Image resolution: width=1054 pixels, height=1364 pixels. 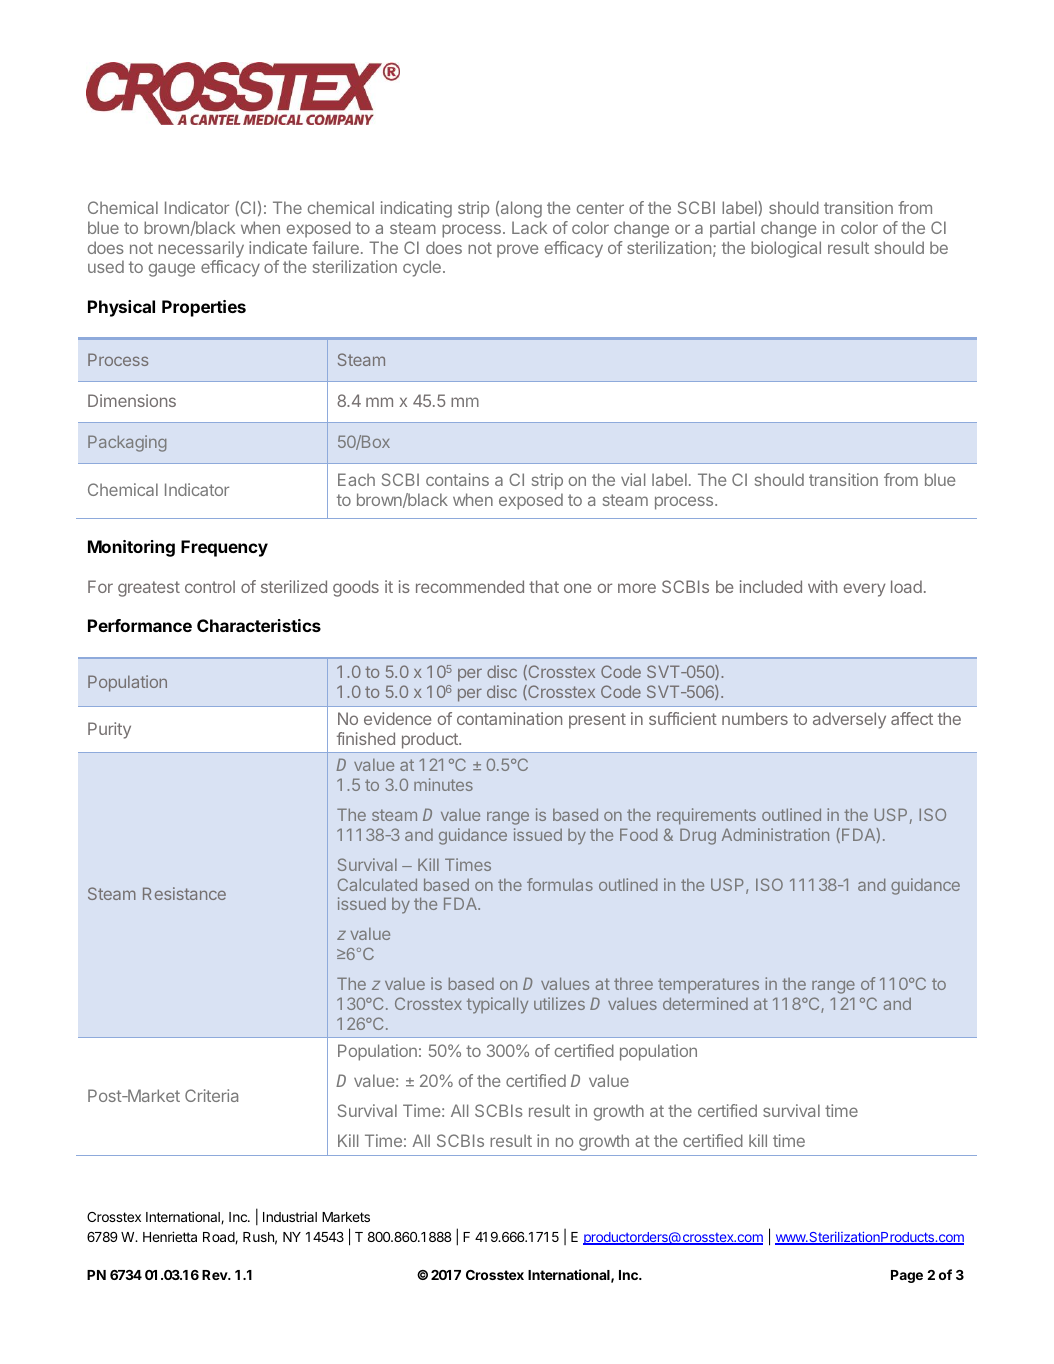 What do you see at coordinates (457, 479) in the page?
I see `contains` at bounding box center [457, 479].
